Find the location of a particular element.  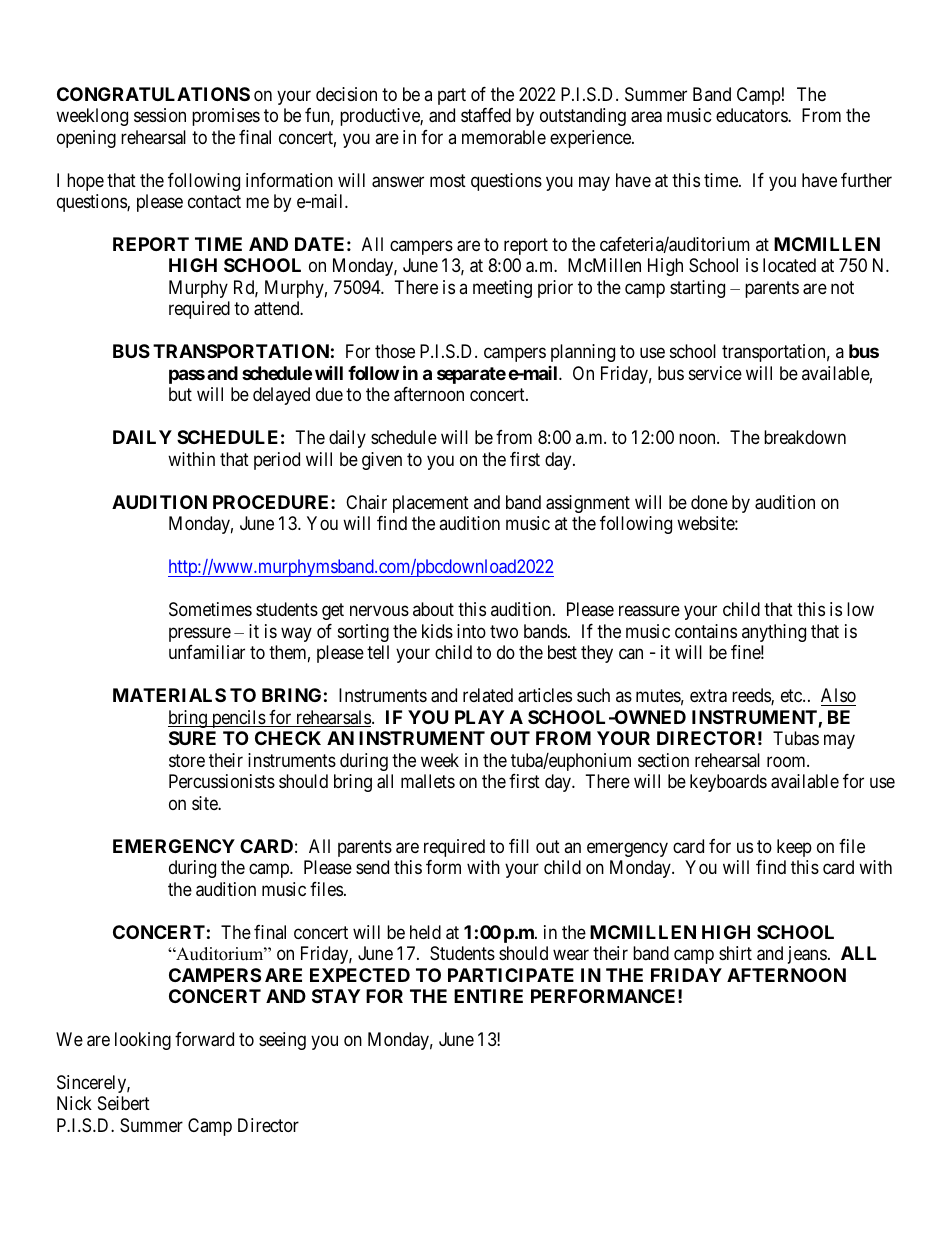

but is located at coordinates (180, 394).
